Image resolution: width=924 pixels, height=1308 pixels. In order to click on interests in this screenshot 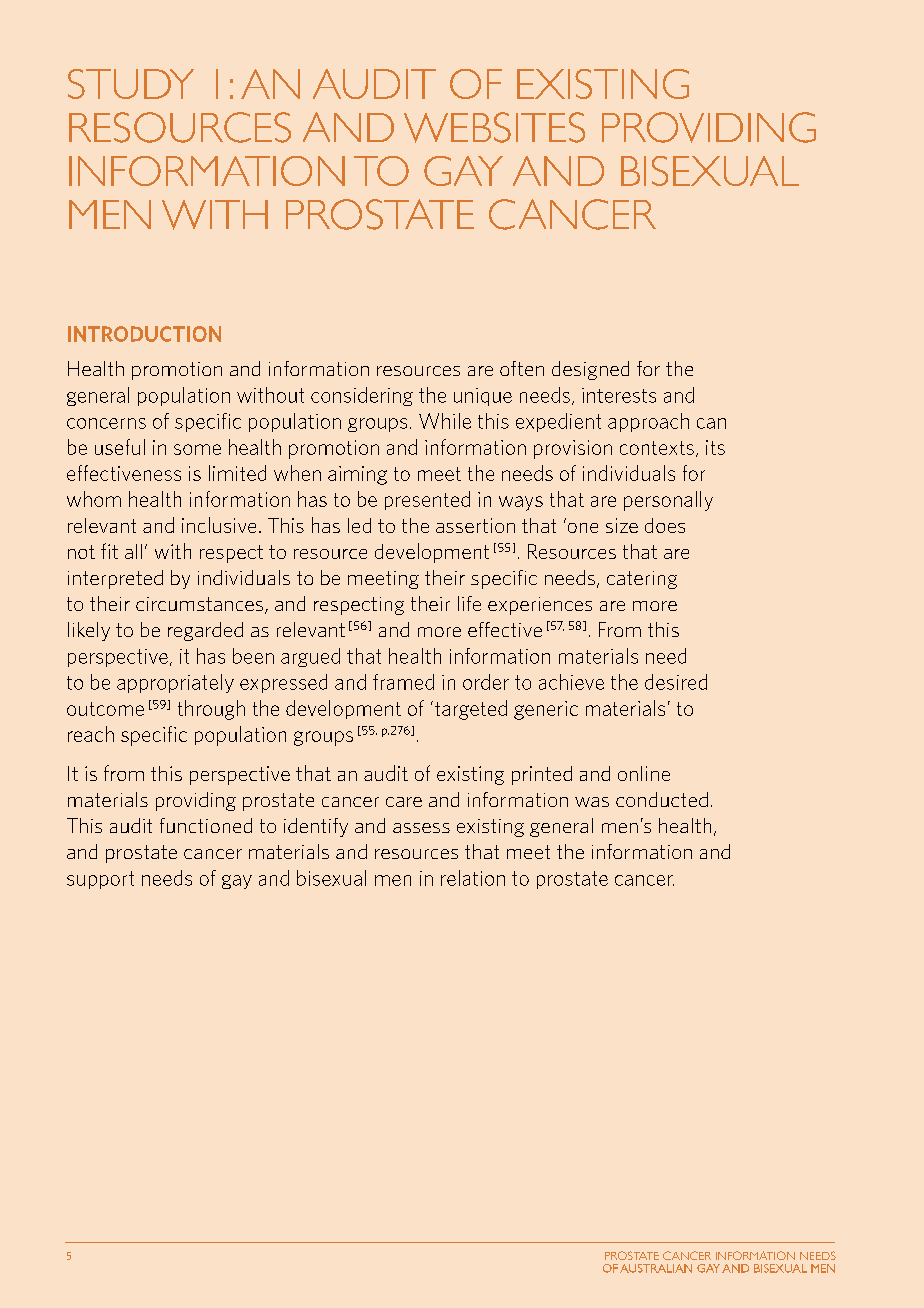, I will do `click(619, 395)`.
